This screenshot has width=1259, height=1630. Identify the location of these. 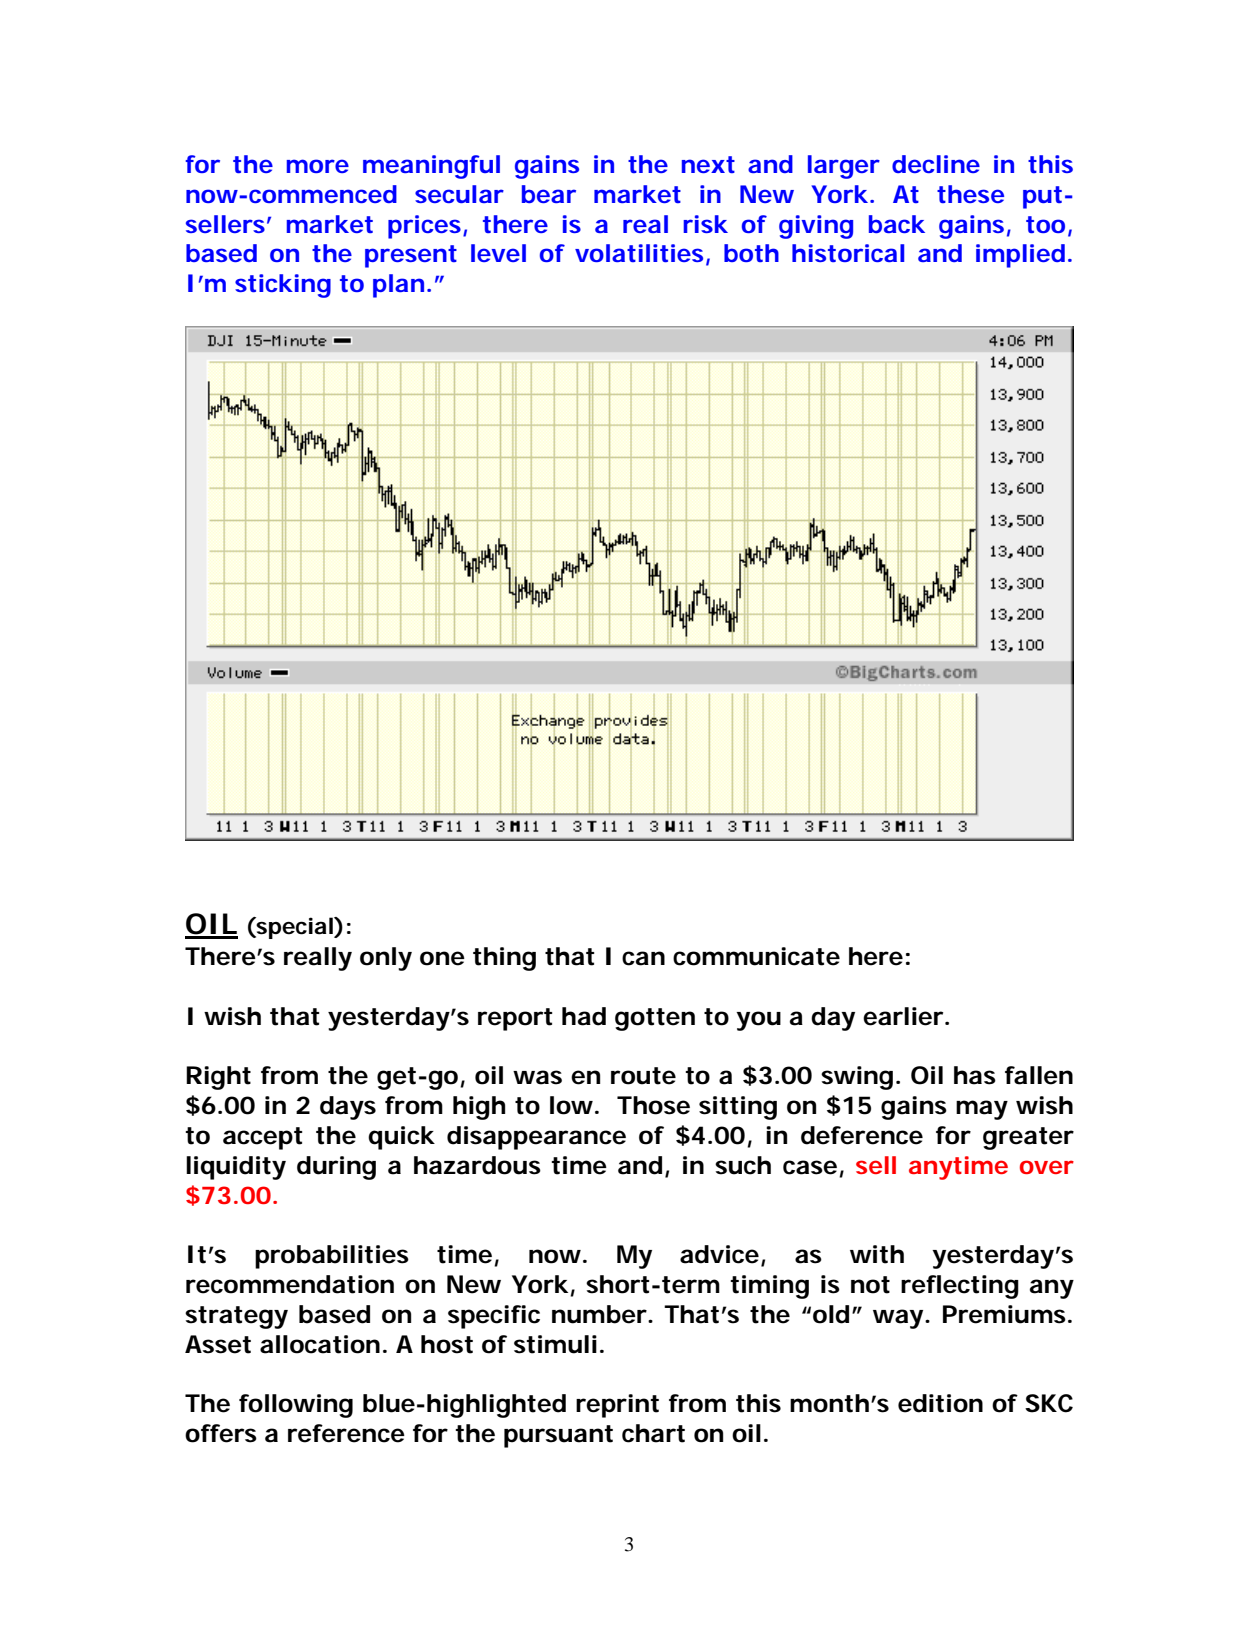
(970, 194).
